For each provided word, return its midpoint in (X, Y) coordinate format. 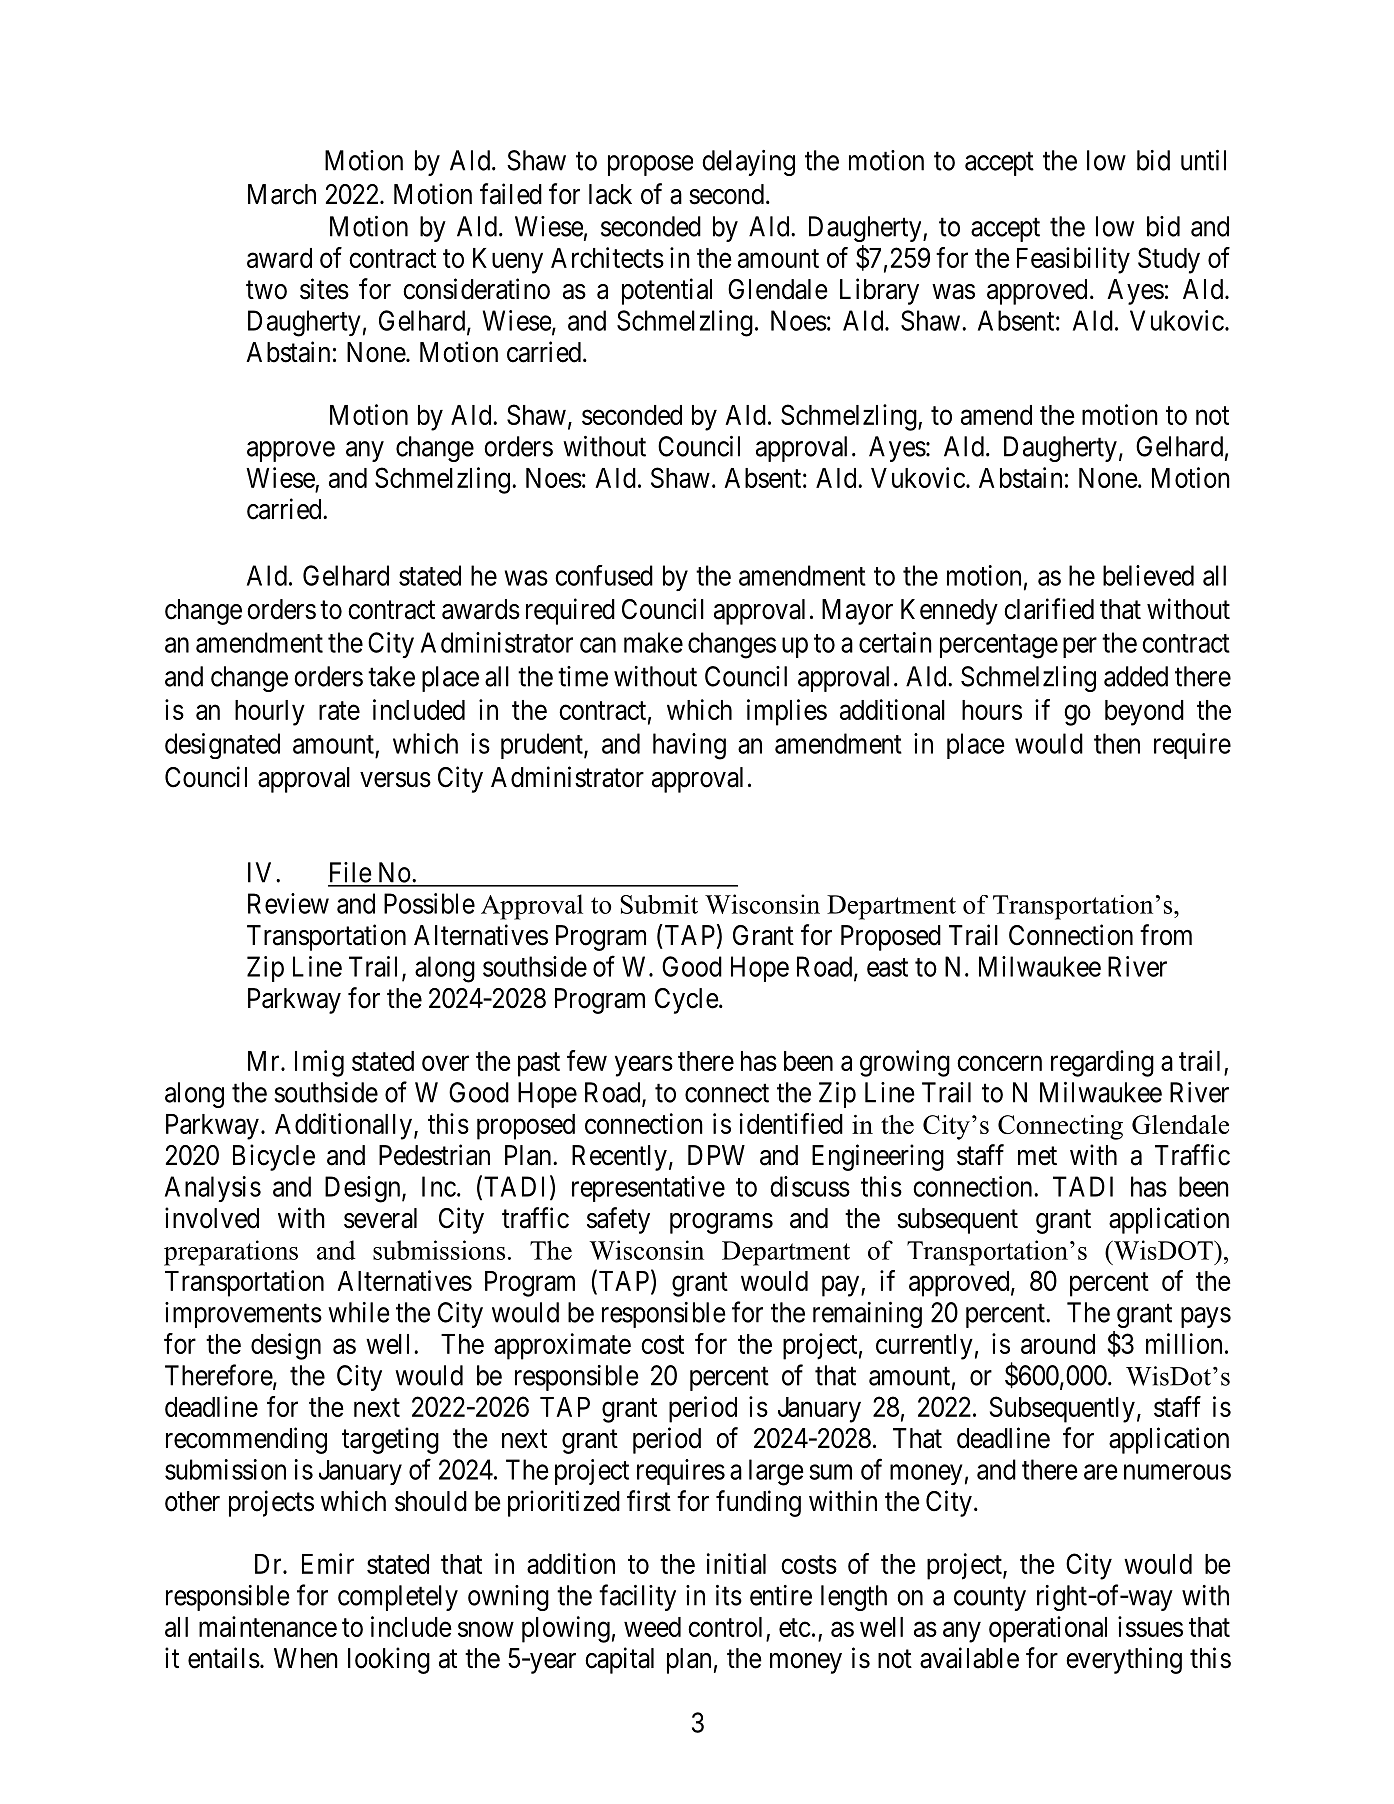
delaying (748, 163)
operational (1048, 1629)
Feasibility (1073, 260)
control (725, 1627)
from (1166, 935)
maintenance (268, 1626)
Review (288, 903)
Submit (659, 904)
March (282, 194)
